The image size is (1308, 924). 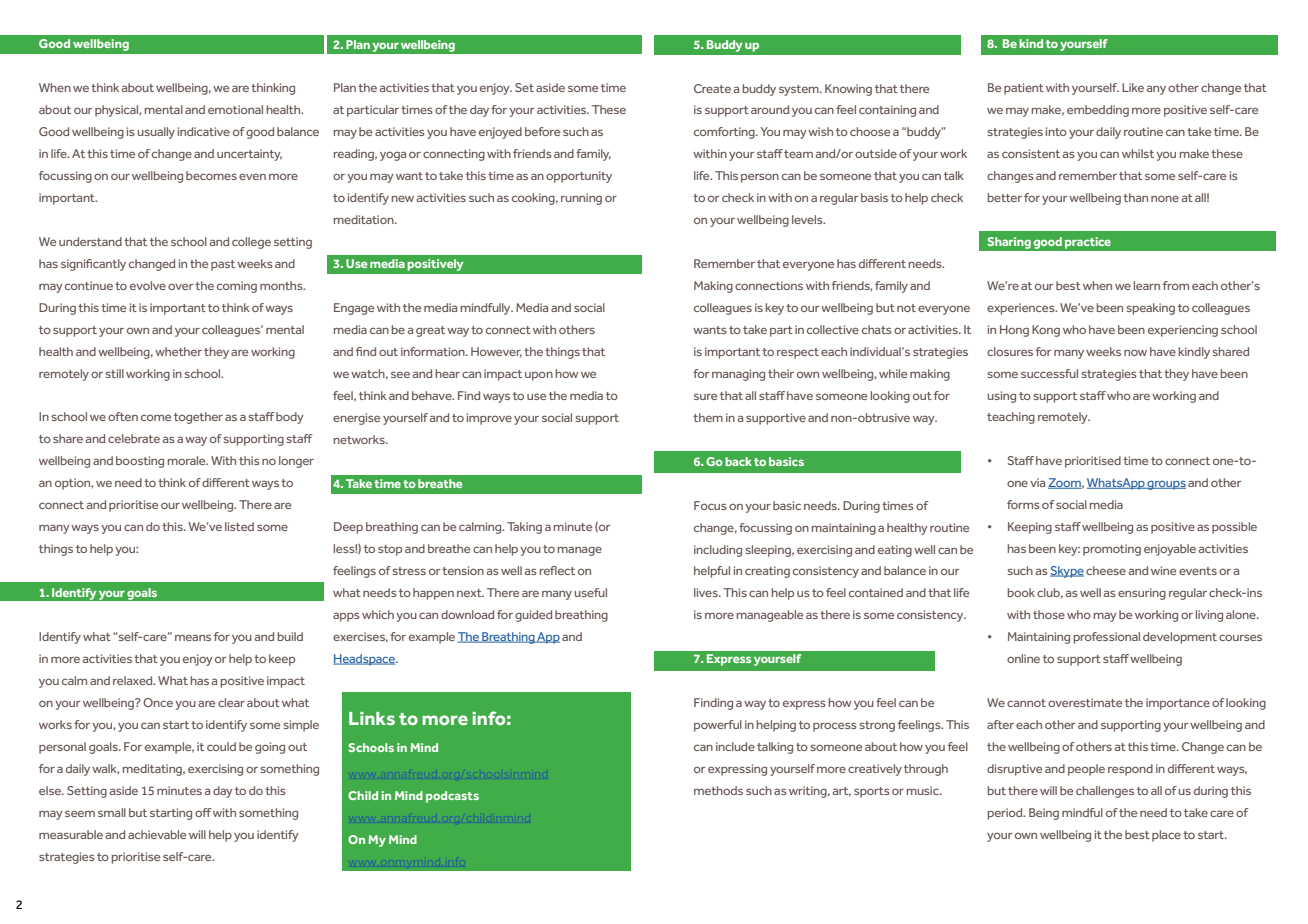 I want to click on managing, so click(x=738, y=375).
